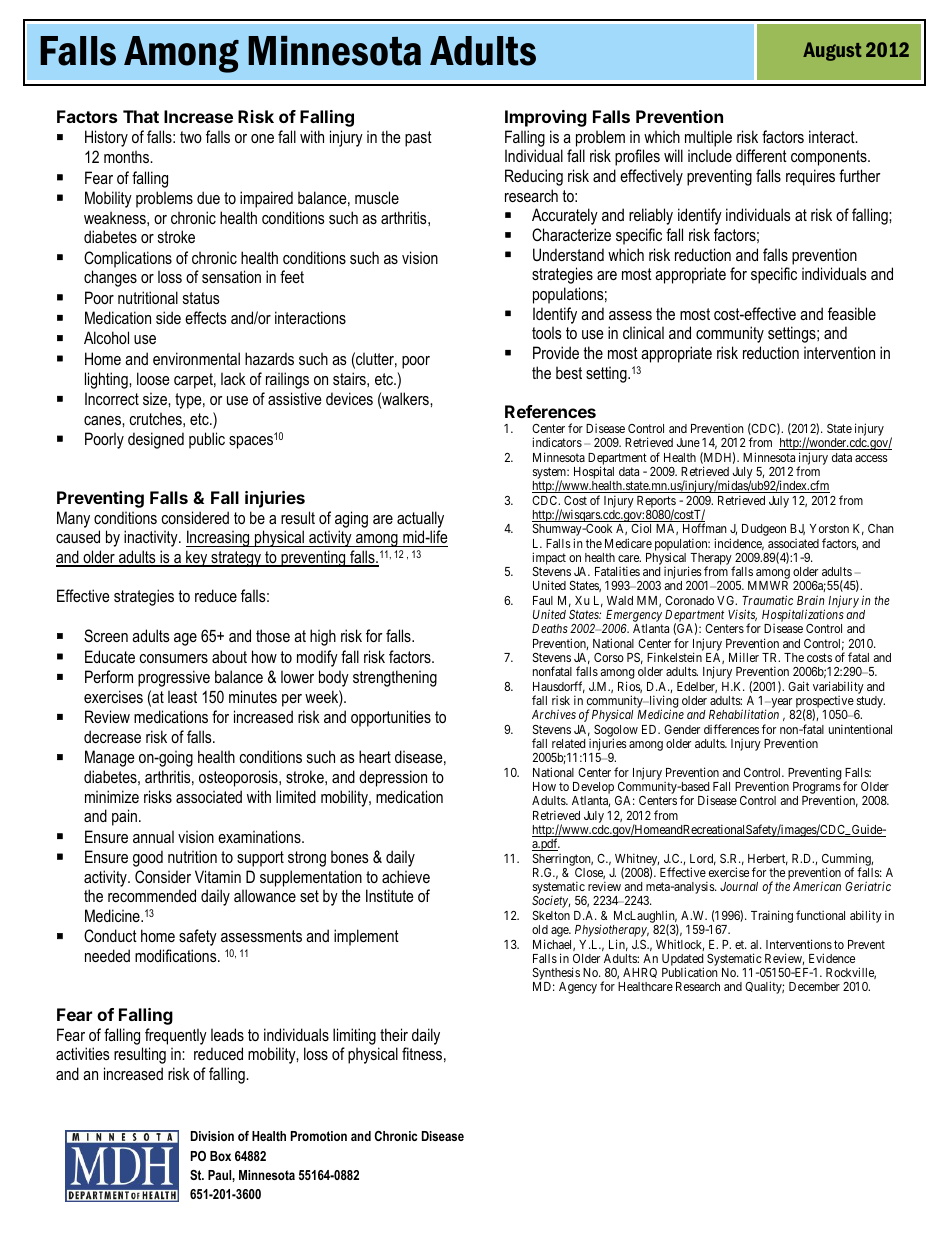  Describe the element at coordinates (550, 628) in the document. I see `Deaths` at that location.
